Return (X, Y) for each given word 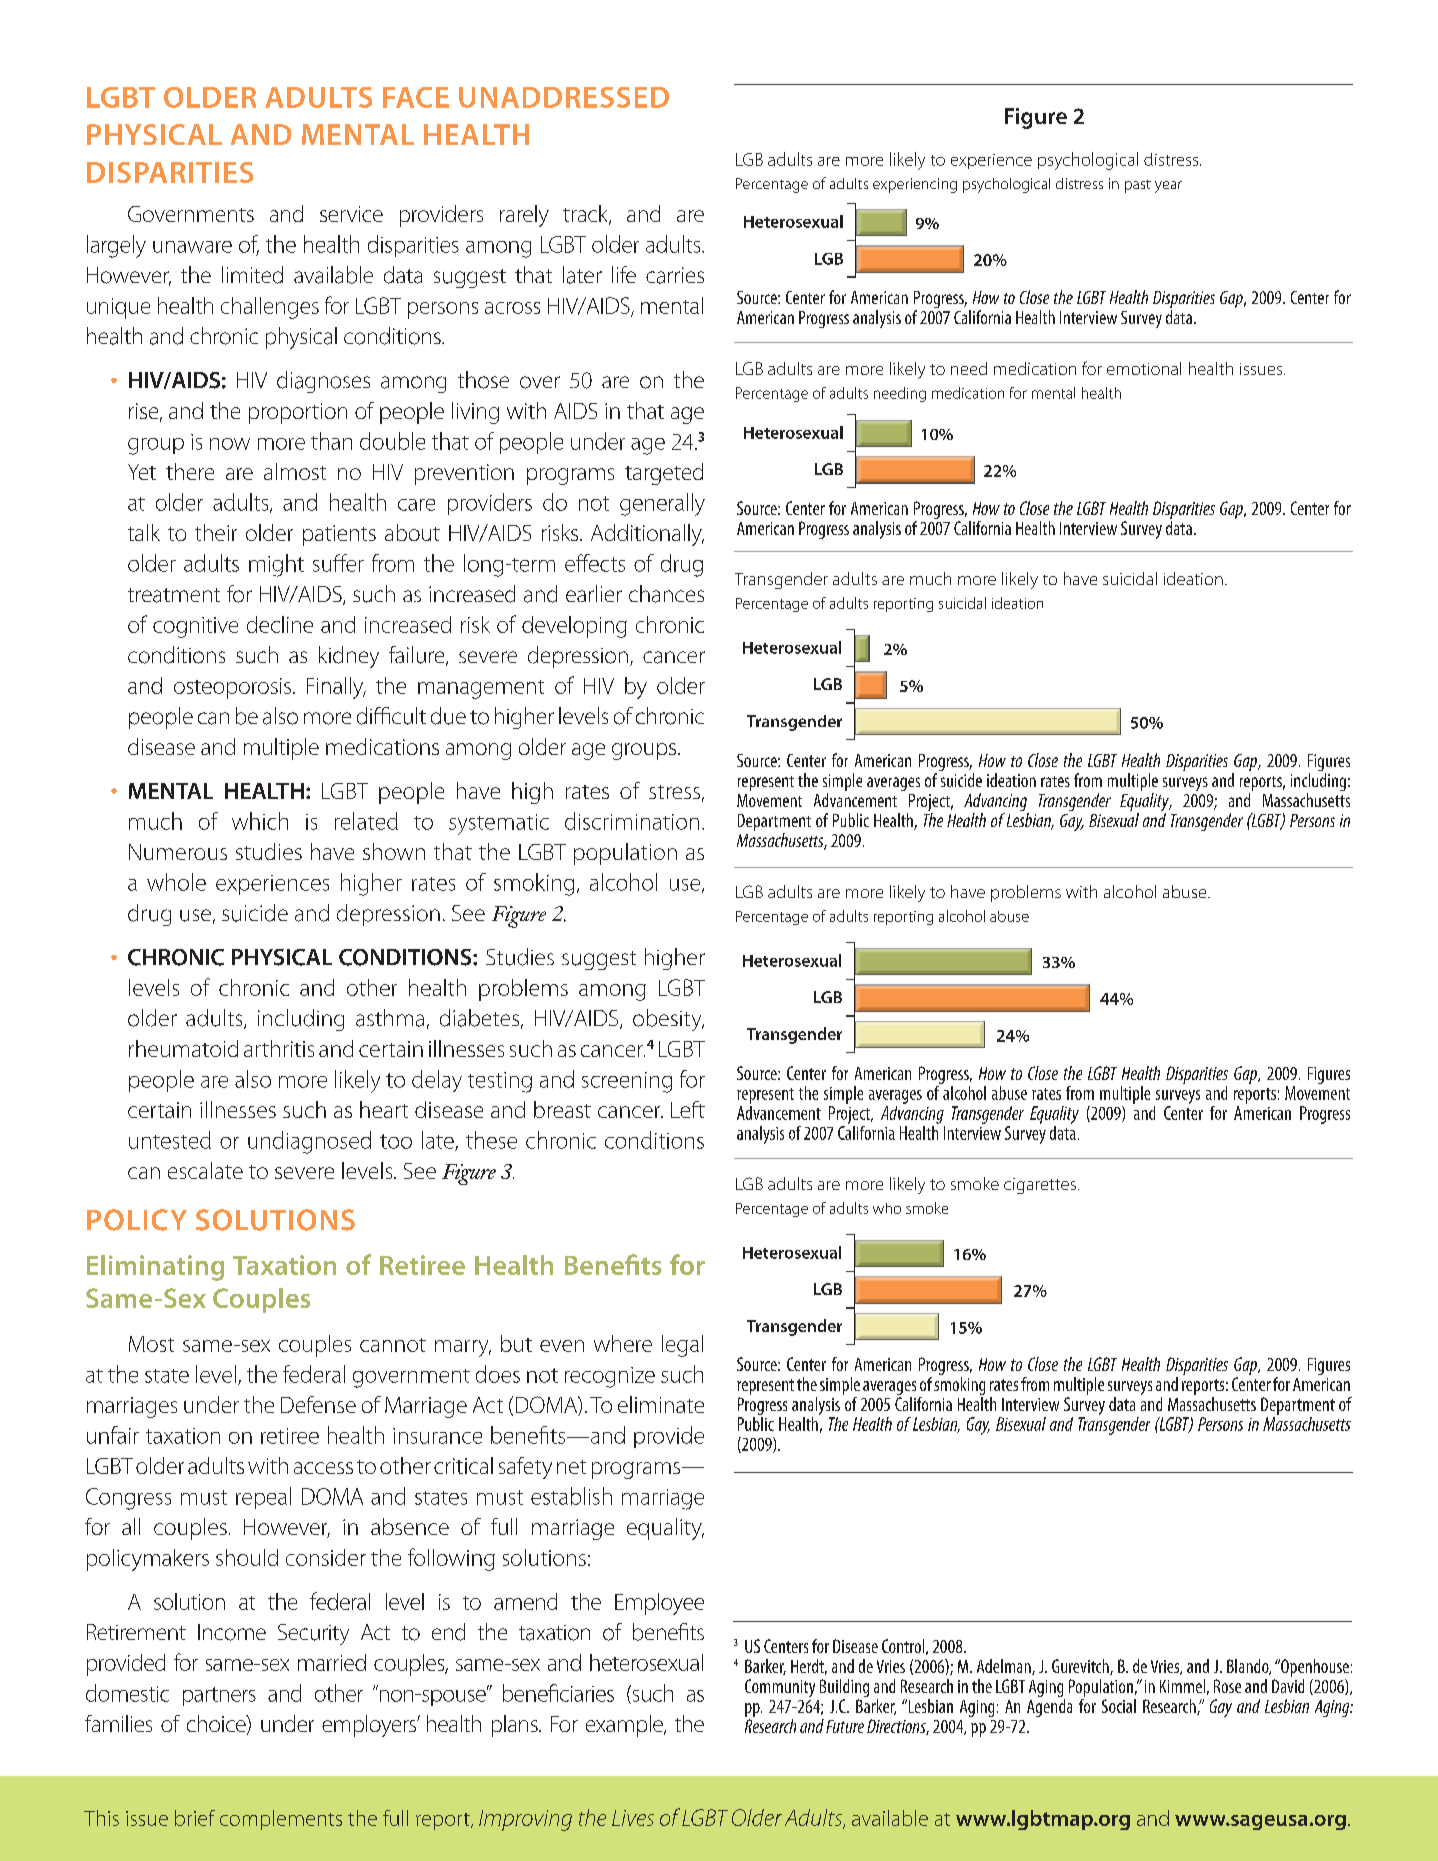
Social (1119, 1706)
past (1138, 186)
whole (176, 882)
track (586, 215)
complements (281, 1820)
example (625, 1726)
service (351, 214)
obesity (668, 1020)
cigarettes (1040, 1186)
